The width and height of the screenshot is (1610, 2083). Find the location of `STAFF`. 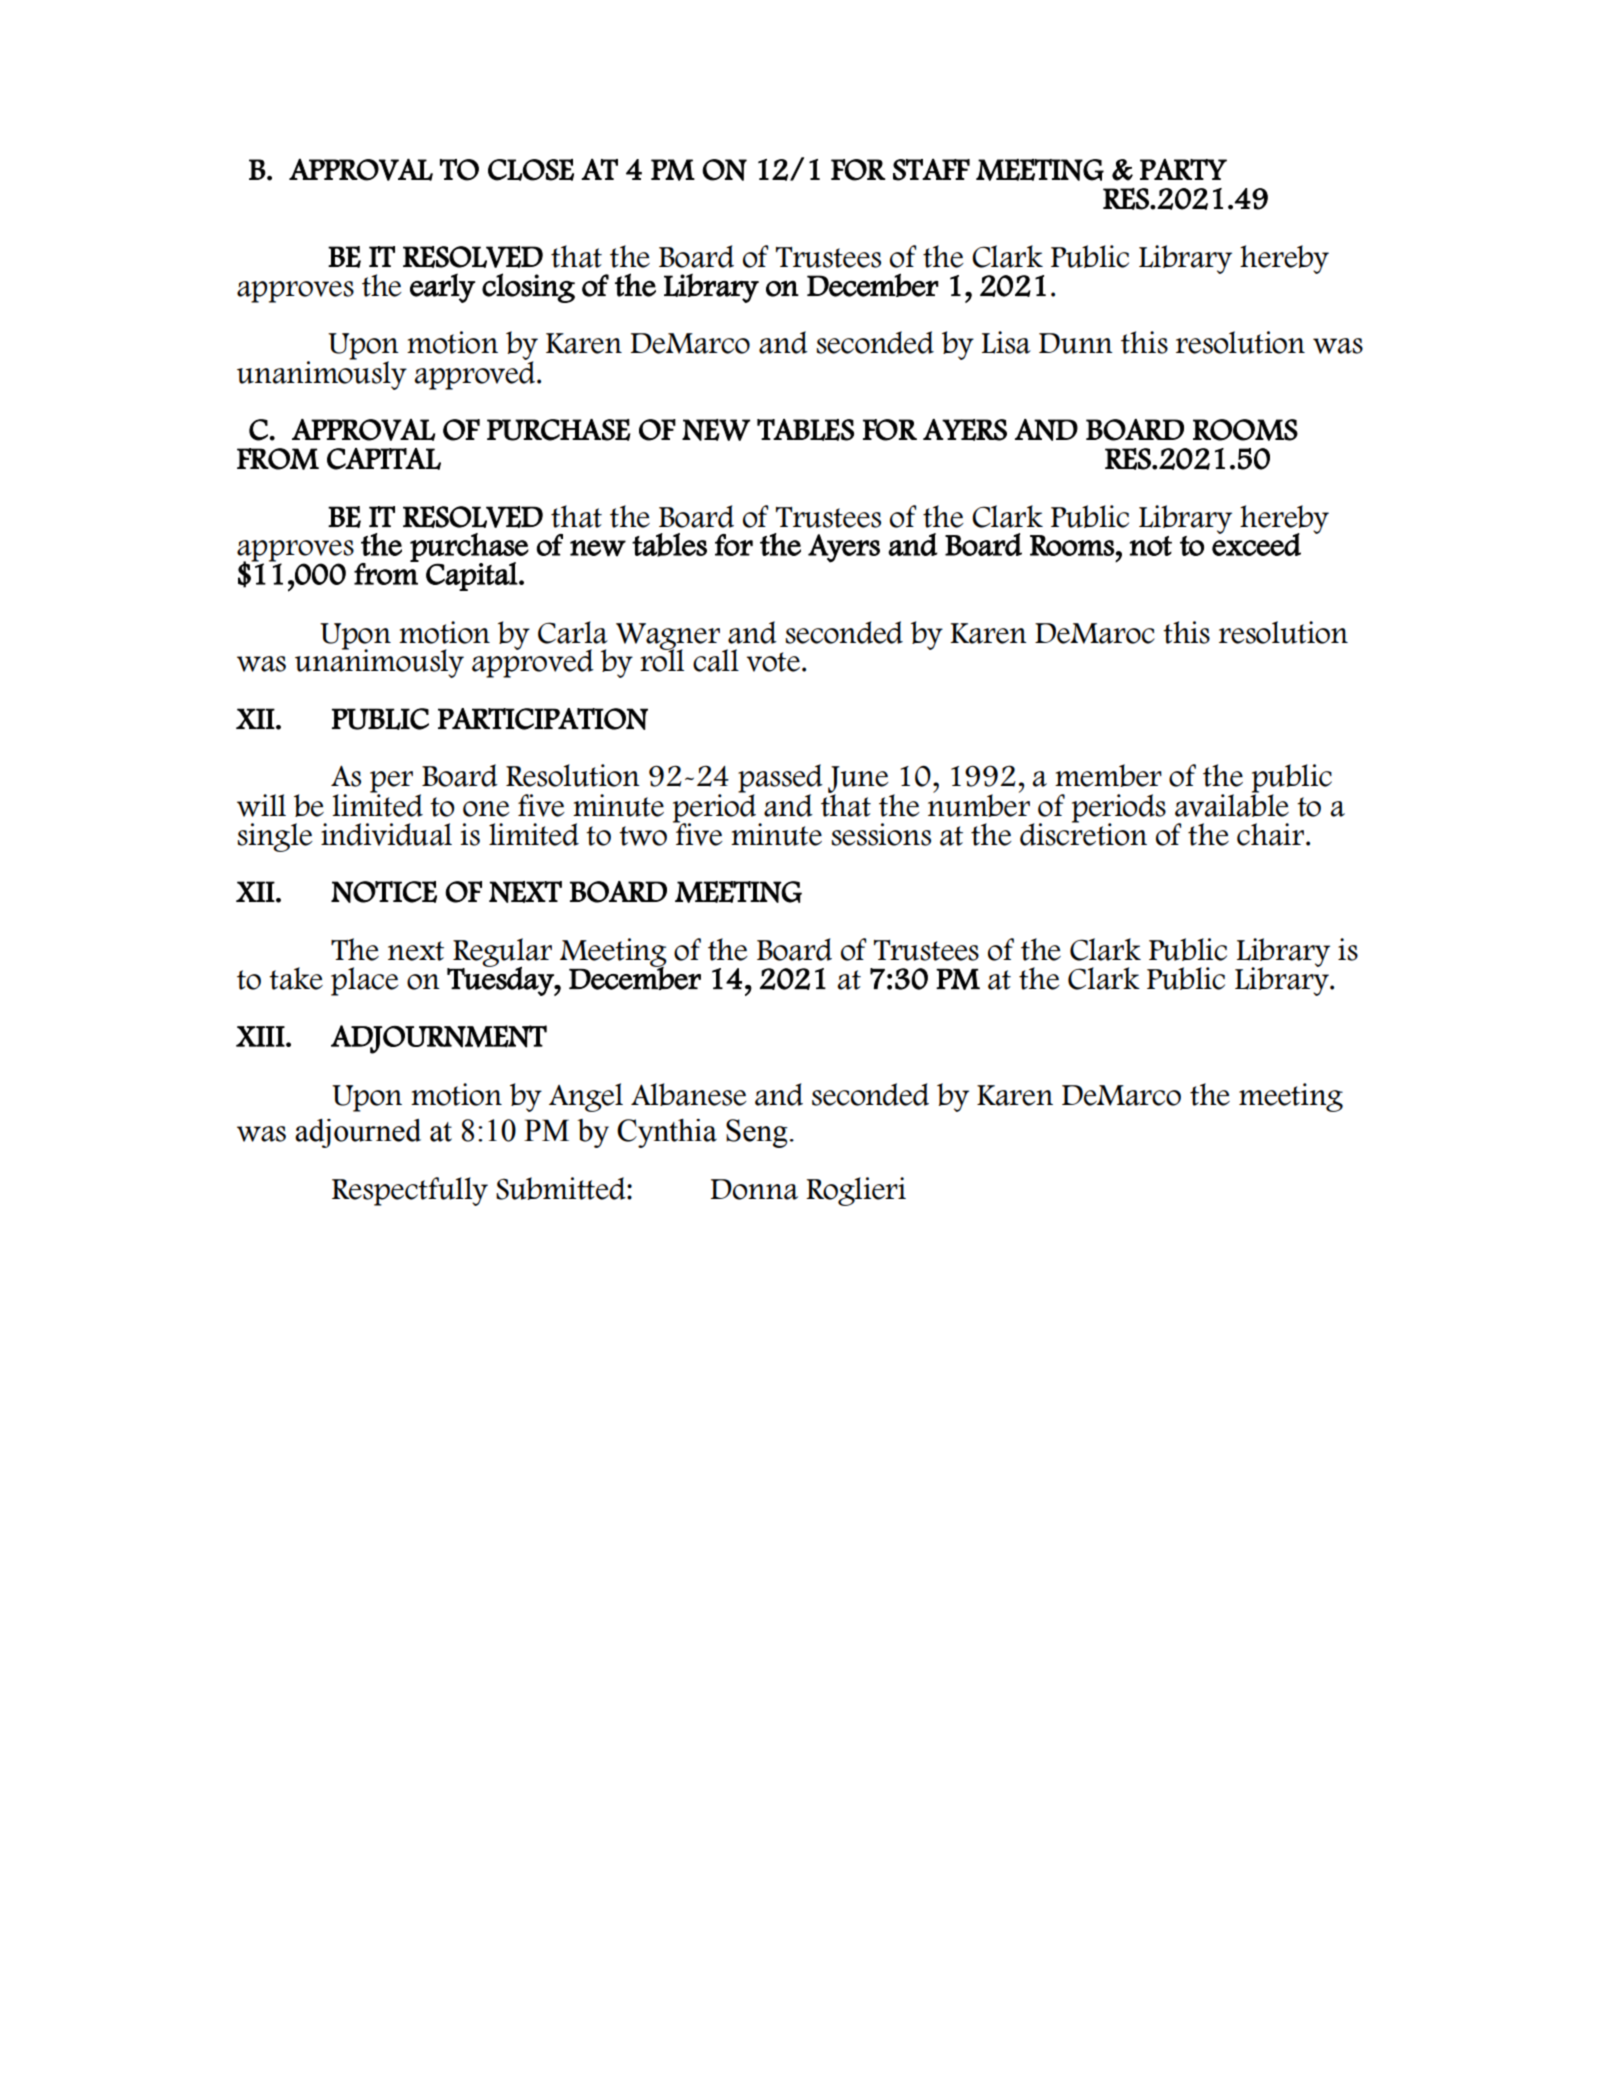

STAFF is located at coordinates (931, 170).
